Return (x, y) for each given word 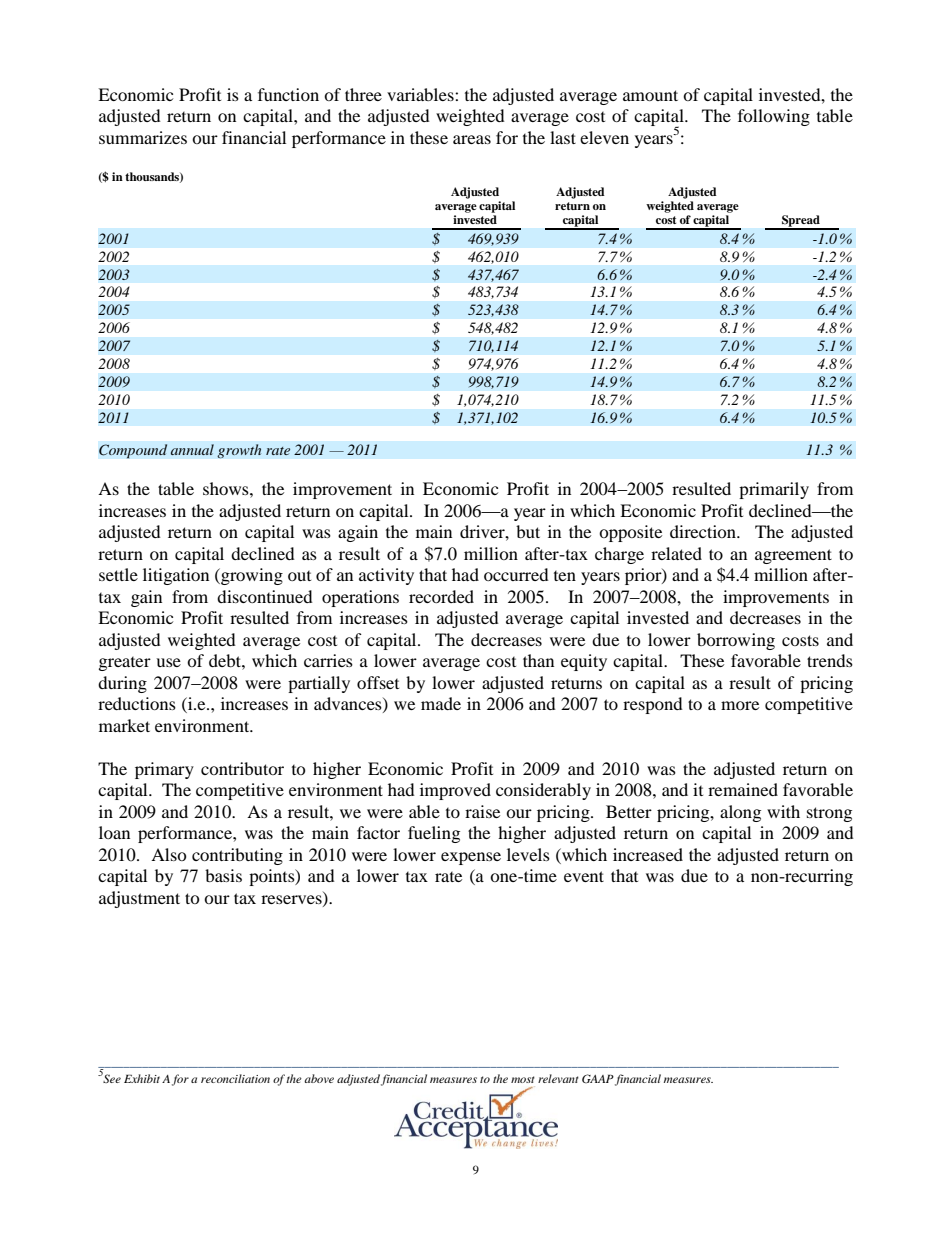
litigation (176, 576)
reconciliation (235, 1078)
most (523, 1079)
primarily (774, 490)
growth (239, 451)
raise (482, 811)
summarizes (143, 137)
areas (472, 139)
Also (169, 854)
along (740, 813)
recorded (441, 596)
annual (192, 449)
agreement (793, 556)
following (774, 117)
